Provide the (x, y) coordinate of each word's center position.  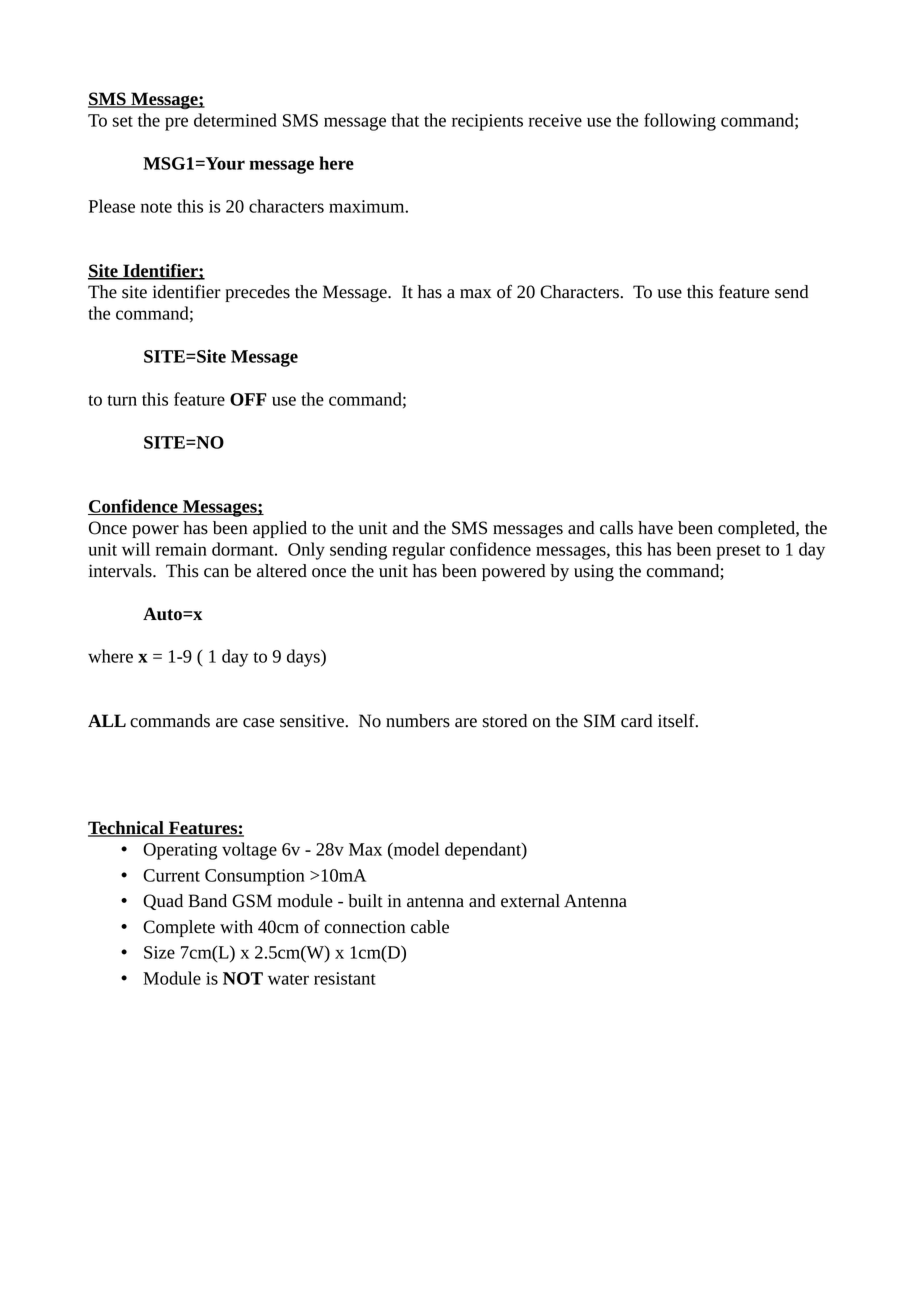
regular (418, 551)
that (405, 120)
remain (181, 549)
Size (159, 952)
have (655, 528)
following (680, 122)
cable (430, 927)
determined (235, 120)
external (530, 901)
